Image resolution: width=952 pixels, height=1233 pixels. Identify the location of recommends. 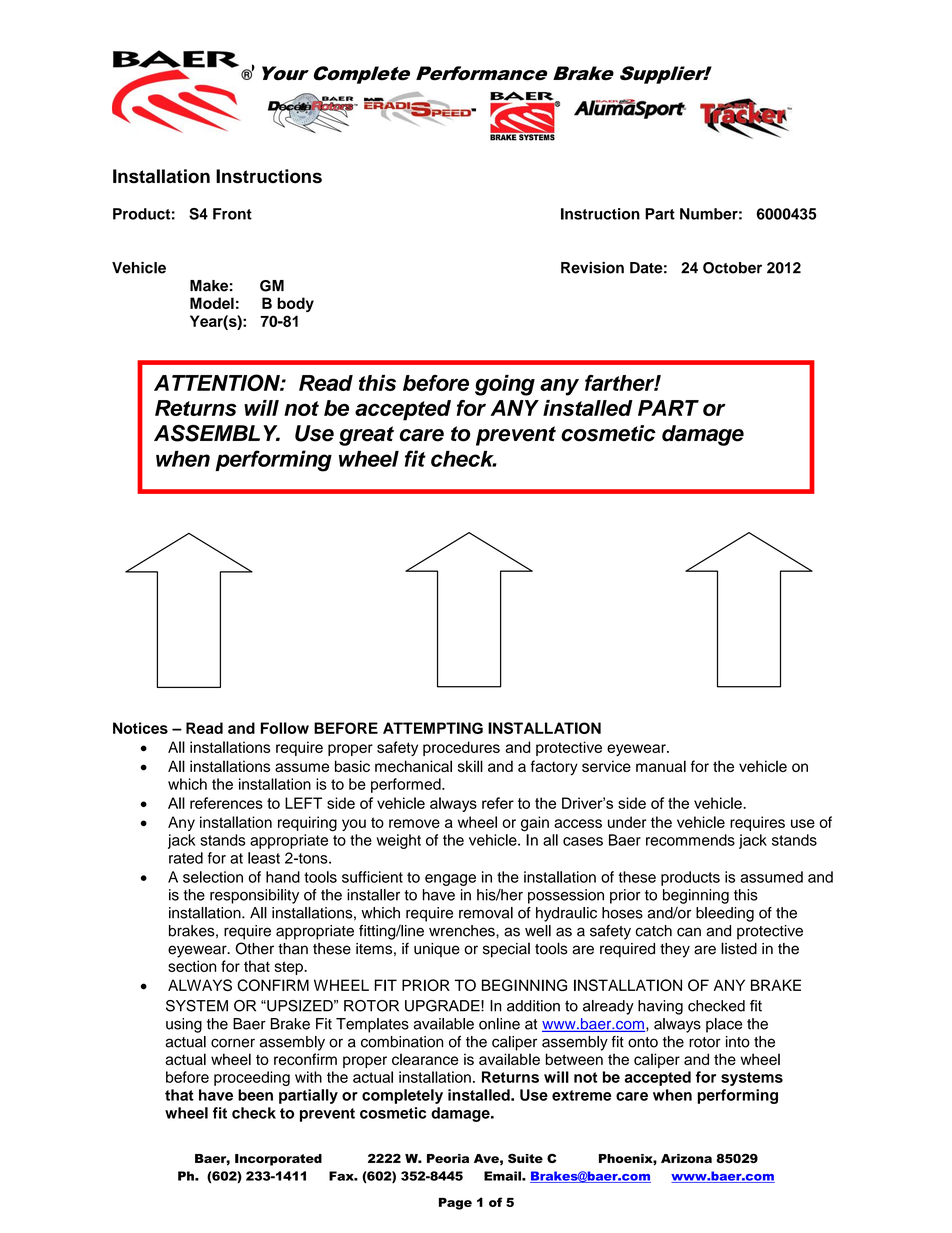
(690, 840).
